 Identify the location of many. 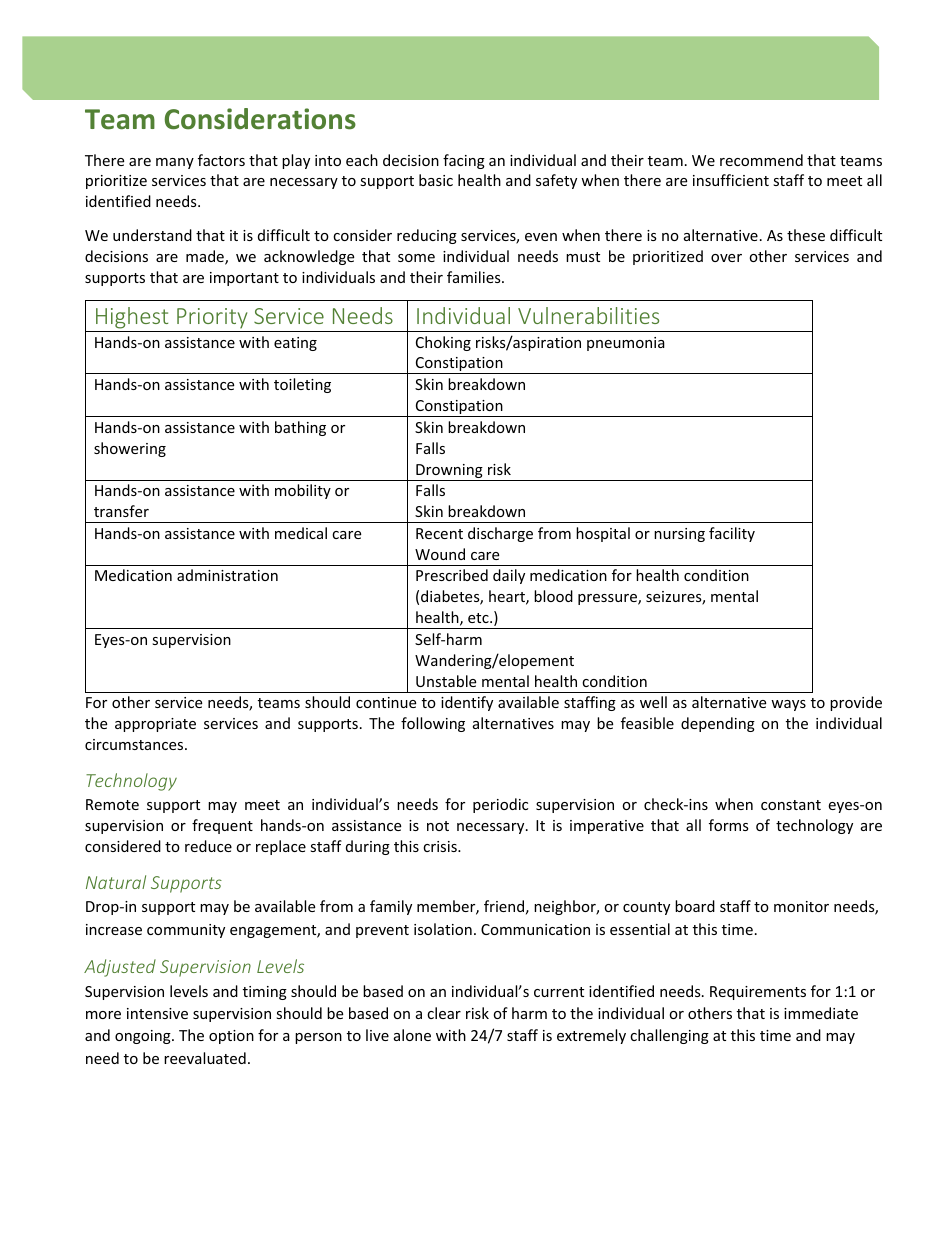
(175, 163).
